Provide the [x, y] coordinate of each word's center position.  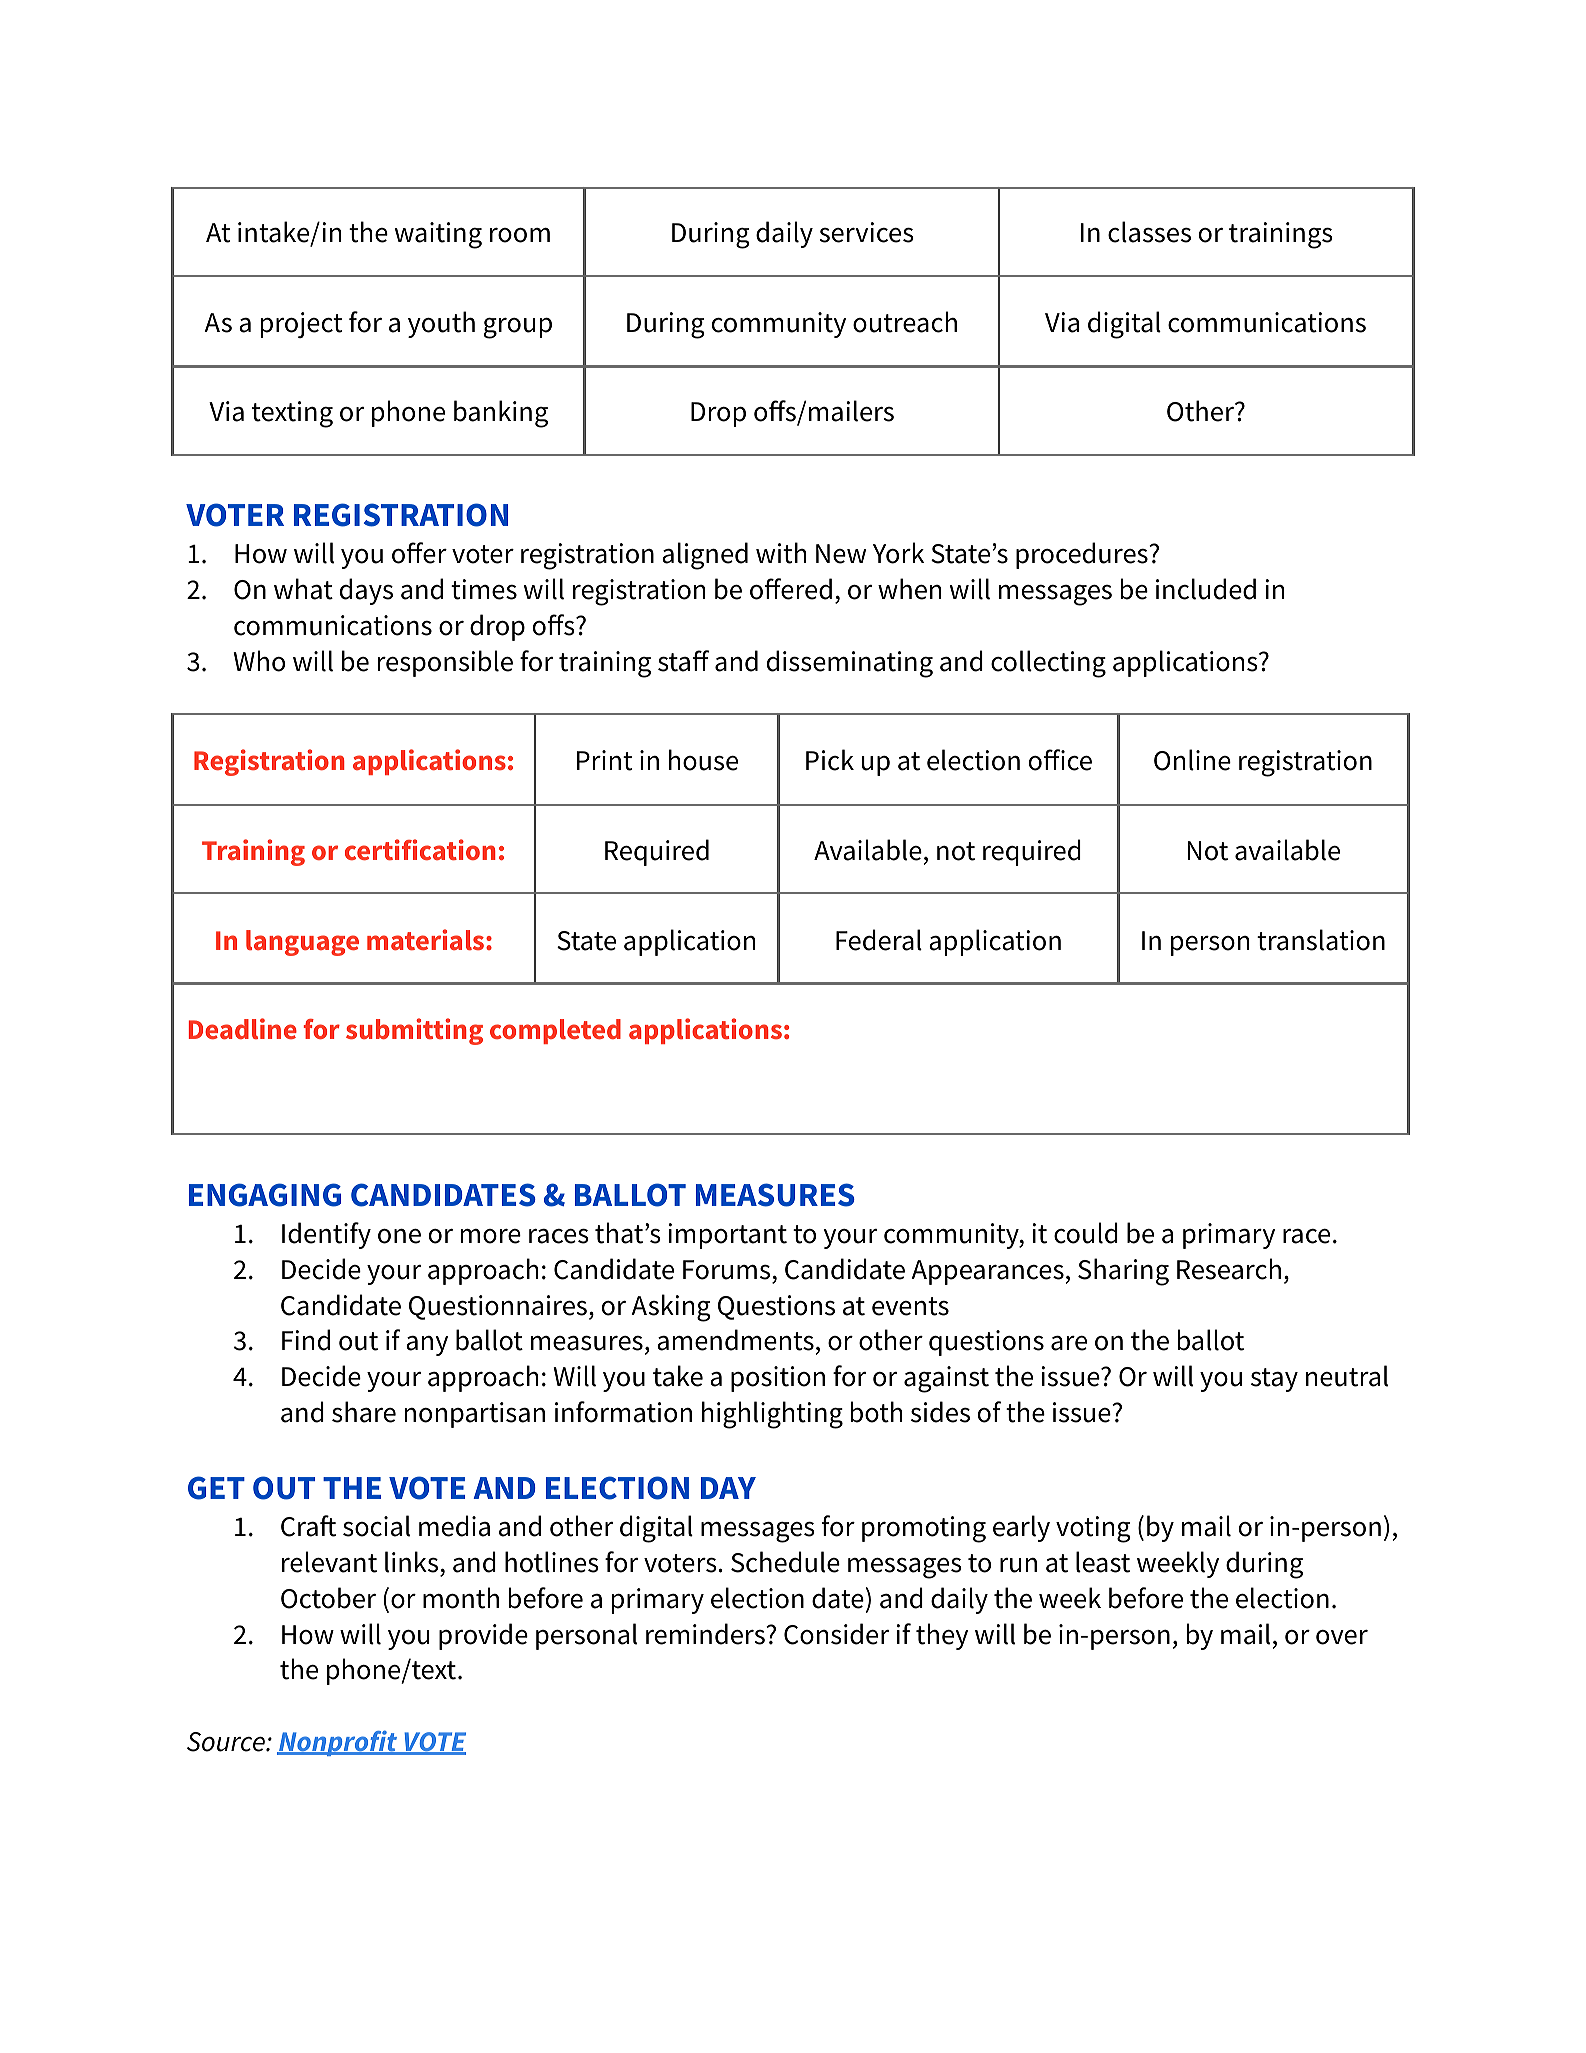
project [301, 325]
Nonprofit [338, 1743]
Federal [879, 940]
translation [1321, 940]
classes [1149, 232]
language [302, 943]
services [866, 232]
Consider [836, 1634]
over [1342, 1637]
